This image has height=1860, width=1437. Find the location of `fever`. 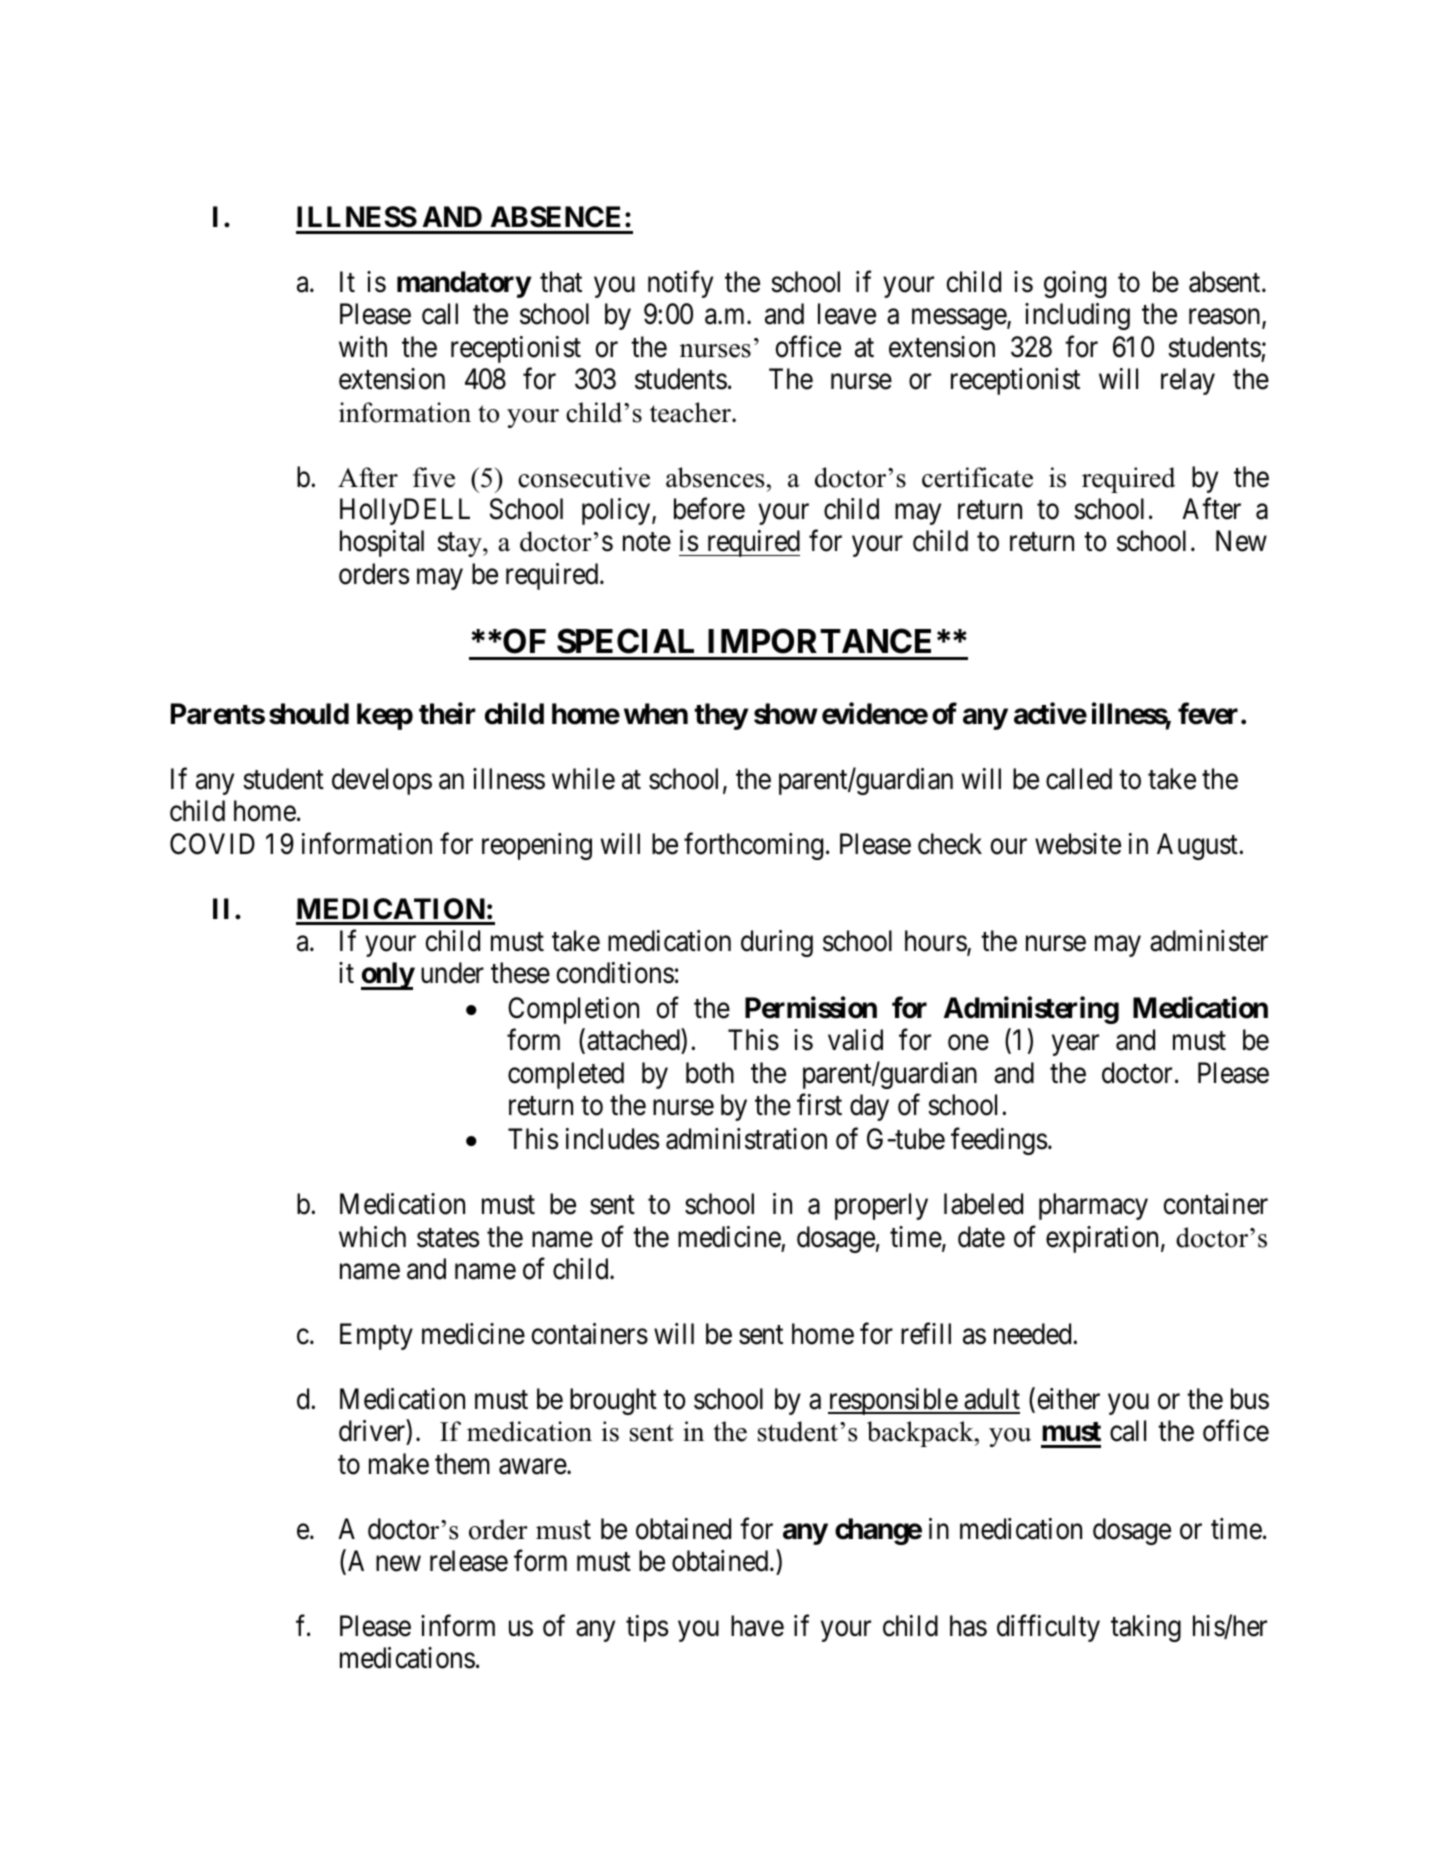

fever is located at coordinates (1208, 714).
